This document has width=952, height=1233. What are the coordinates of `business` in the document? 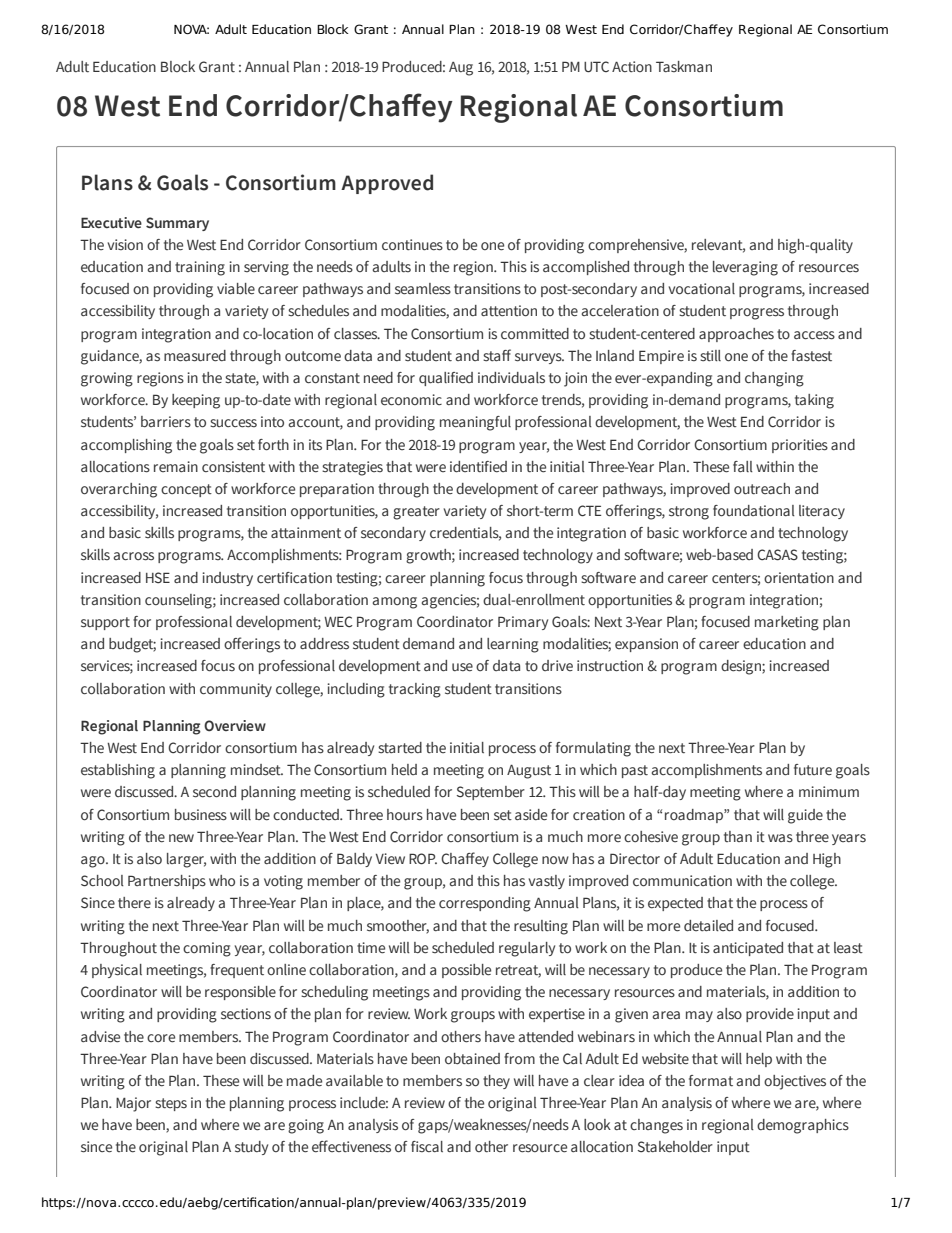 It's located at (201, 815).
